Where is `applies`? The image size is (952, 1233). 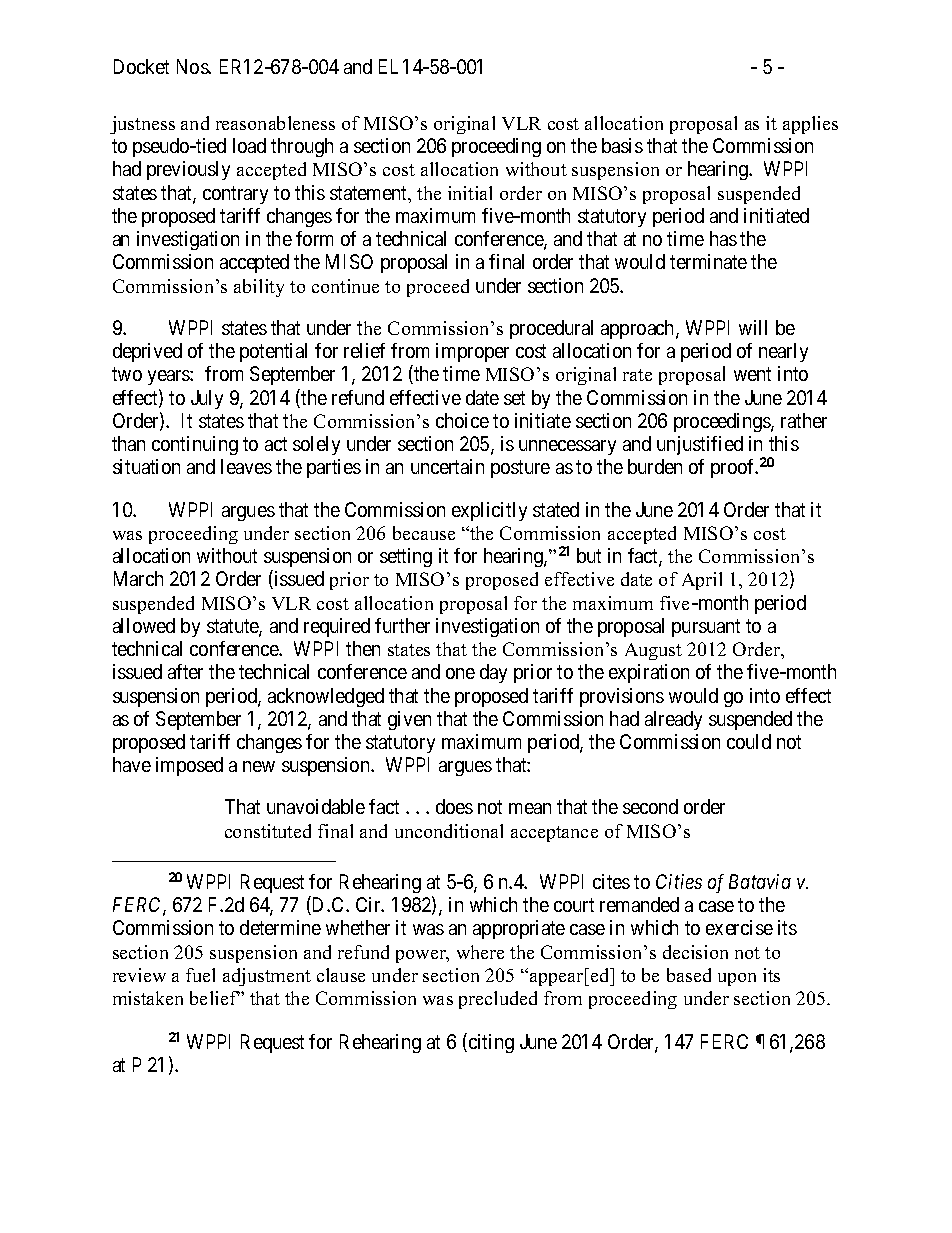
applies is located at coordinates (810, 125).
